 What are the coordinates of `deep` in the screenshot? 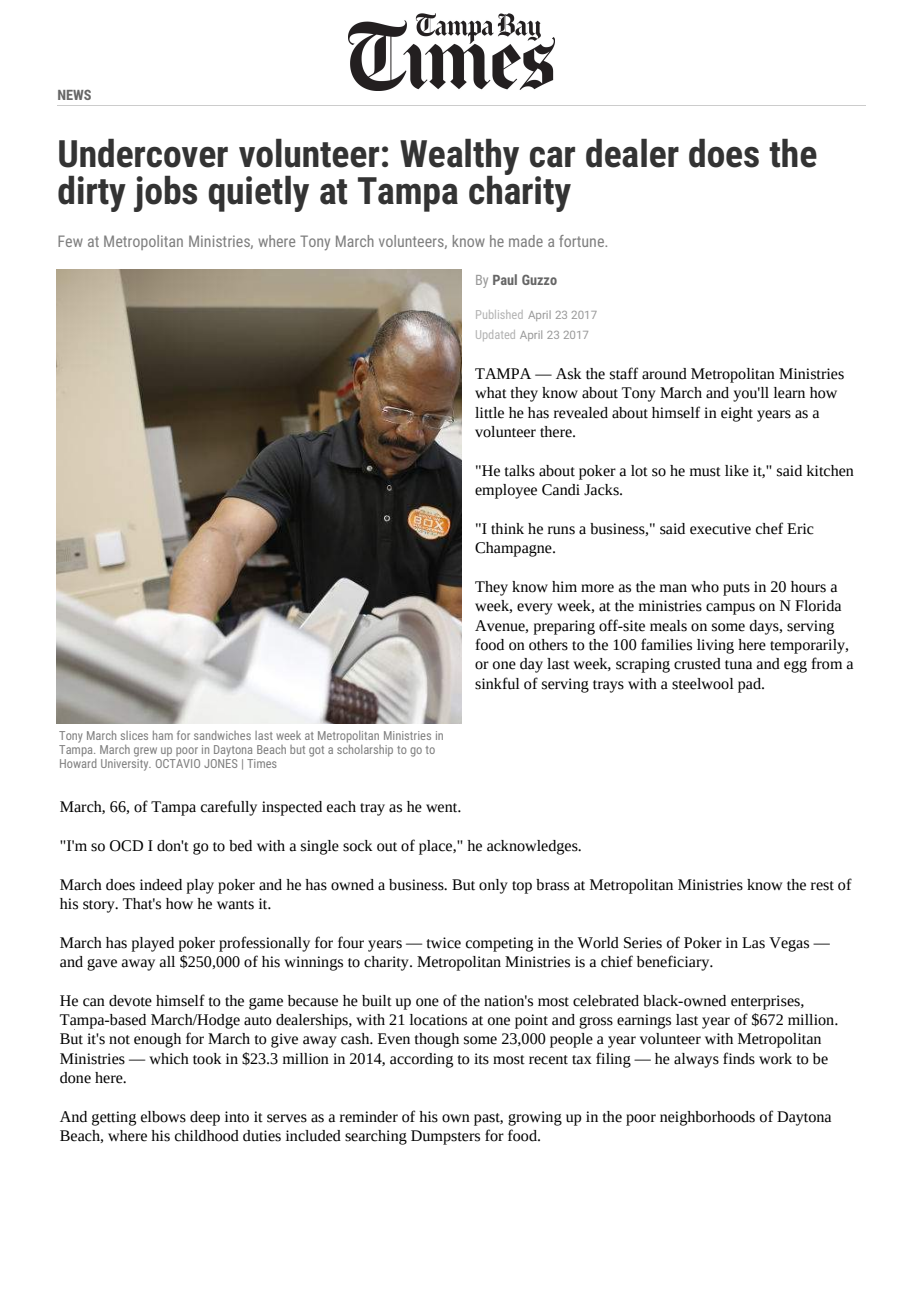 It's located at (205, 1118).
